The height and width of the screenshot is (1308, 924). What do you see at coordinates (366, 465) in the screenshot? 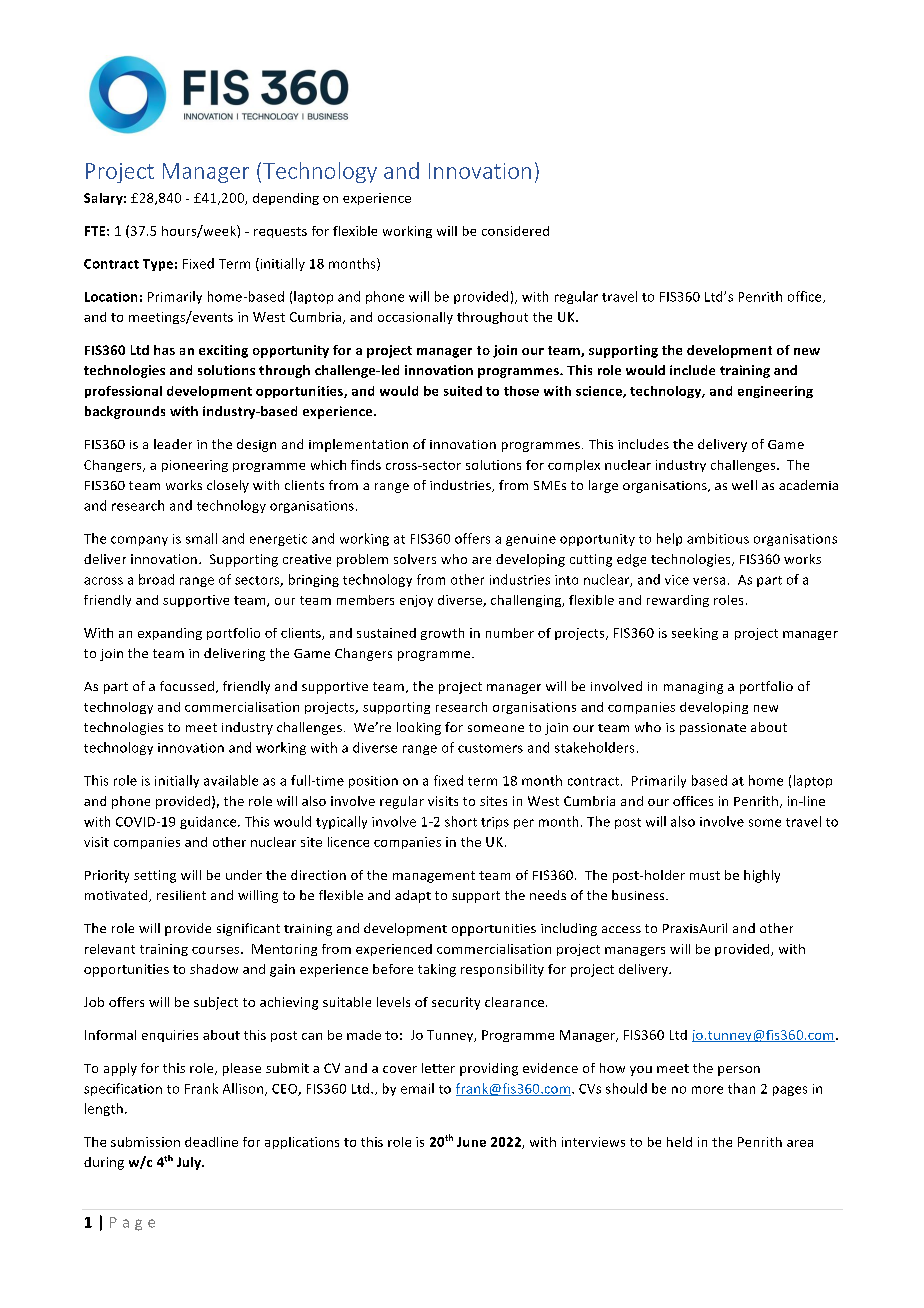
I see `finds` at bounding box center [366, 465].
